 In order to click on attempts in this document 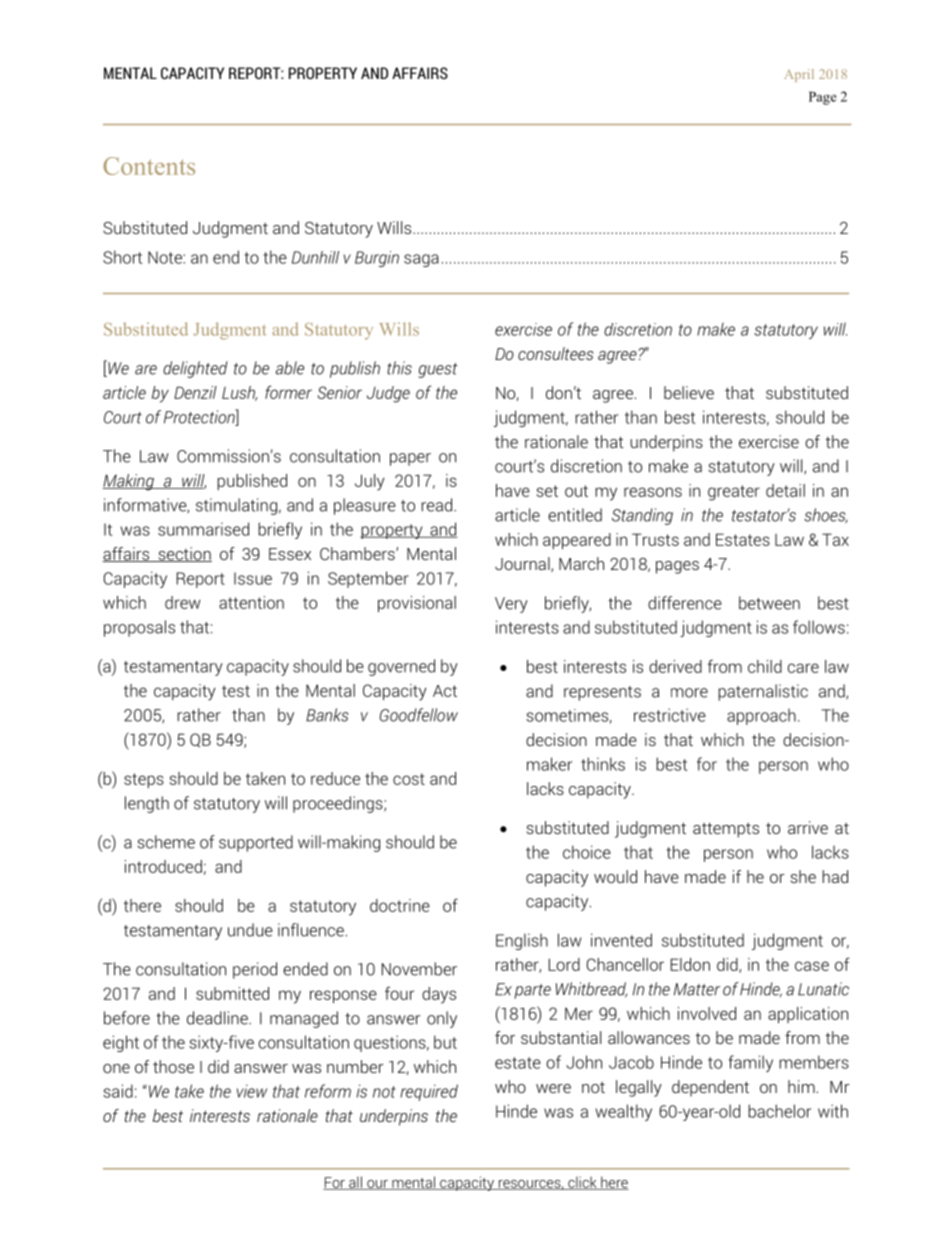, I will do `click(726, 830)`.
